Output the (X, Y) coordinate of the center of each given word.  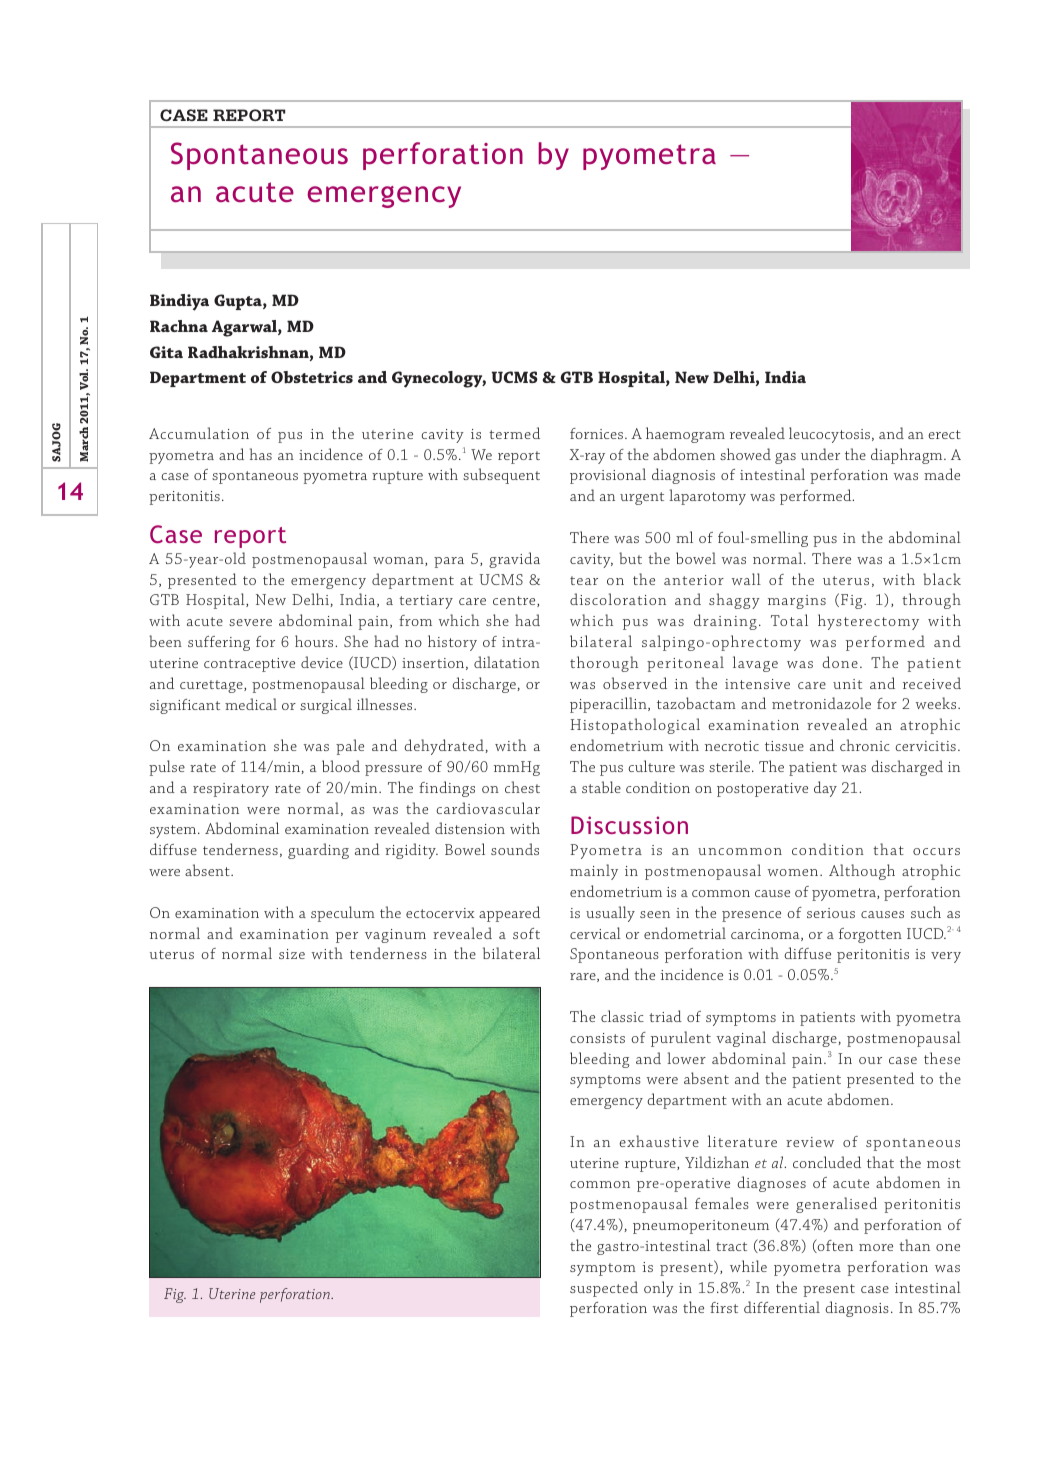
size (292, 954)
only (659, 1289)
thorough (604, 664)
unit (847, 684)
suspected (604, 1289)
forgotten (870, 935)
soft (526, 933)
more (876, 1247)
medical (251, 704)
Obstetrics (312, 377)
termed (514, 433)
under (820, 454)
